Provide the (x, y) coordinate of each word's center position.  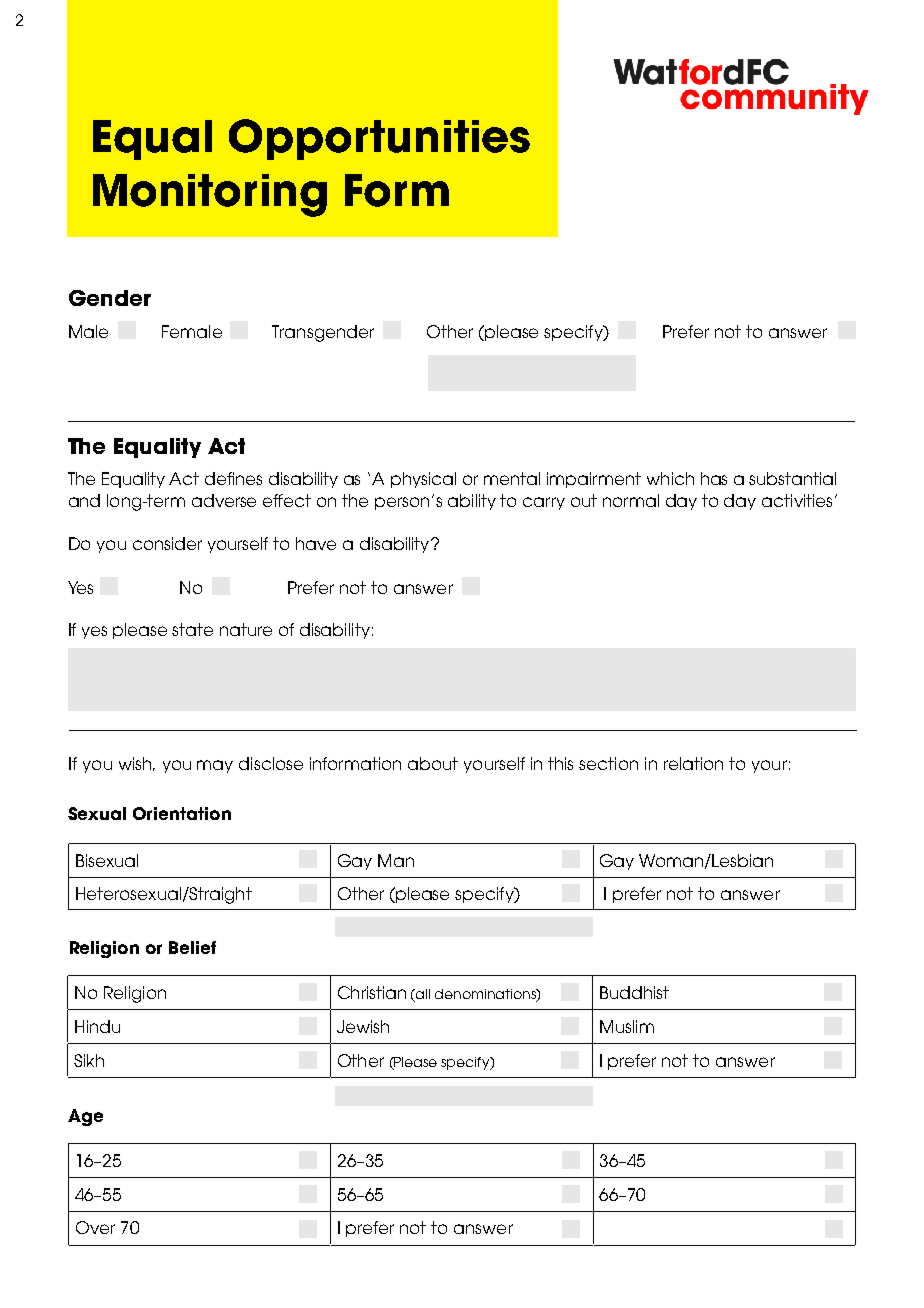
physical (423, 480)
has (714, 478)
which (670, 478)
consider (167, 543)
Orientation (182, 813)
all (423, 994)
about (433, 763)
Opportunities (379, 139)
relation (693, 763)
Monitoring (210, 195)
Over (95, 1227)
